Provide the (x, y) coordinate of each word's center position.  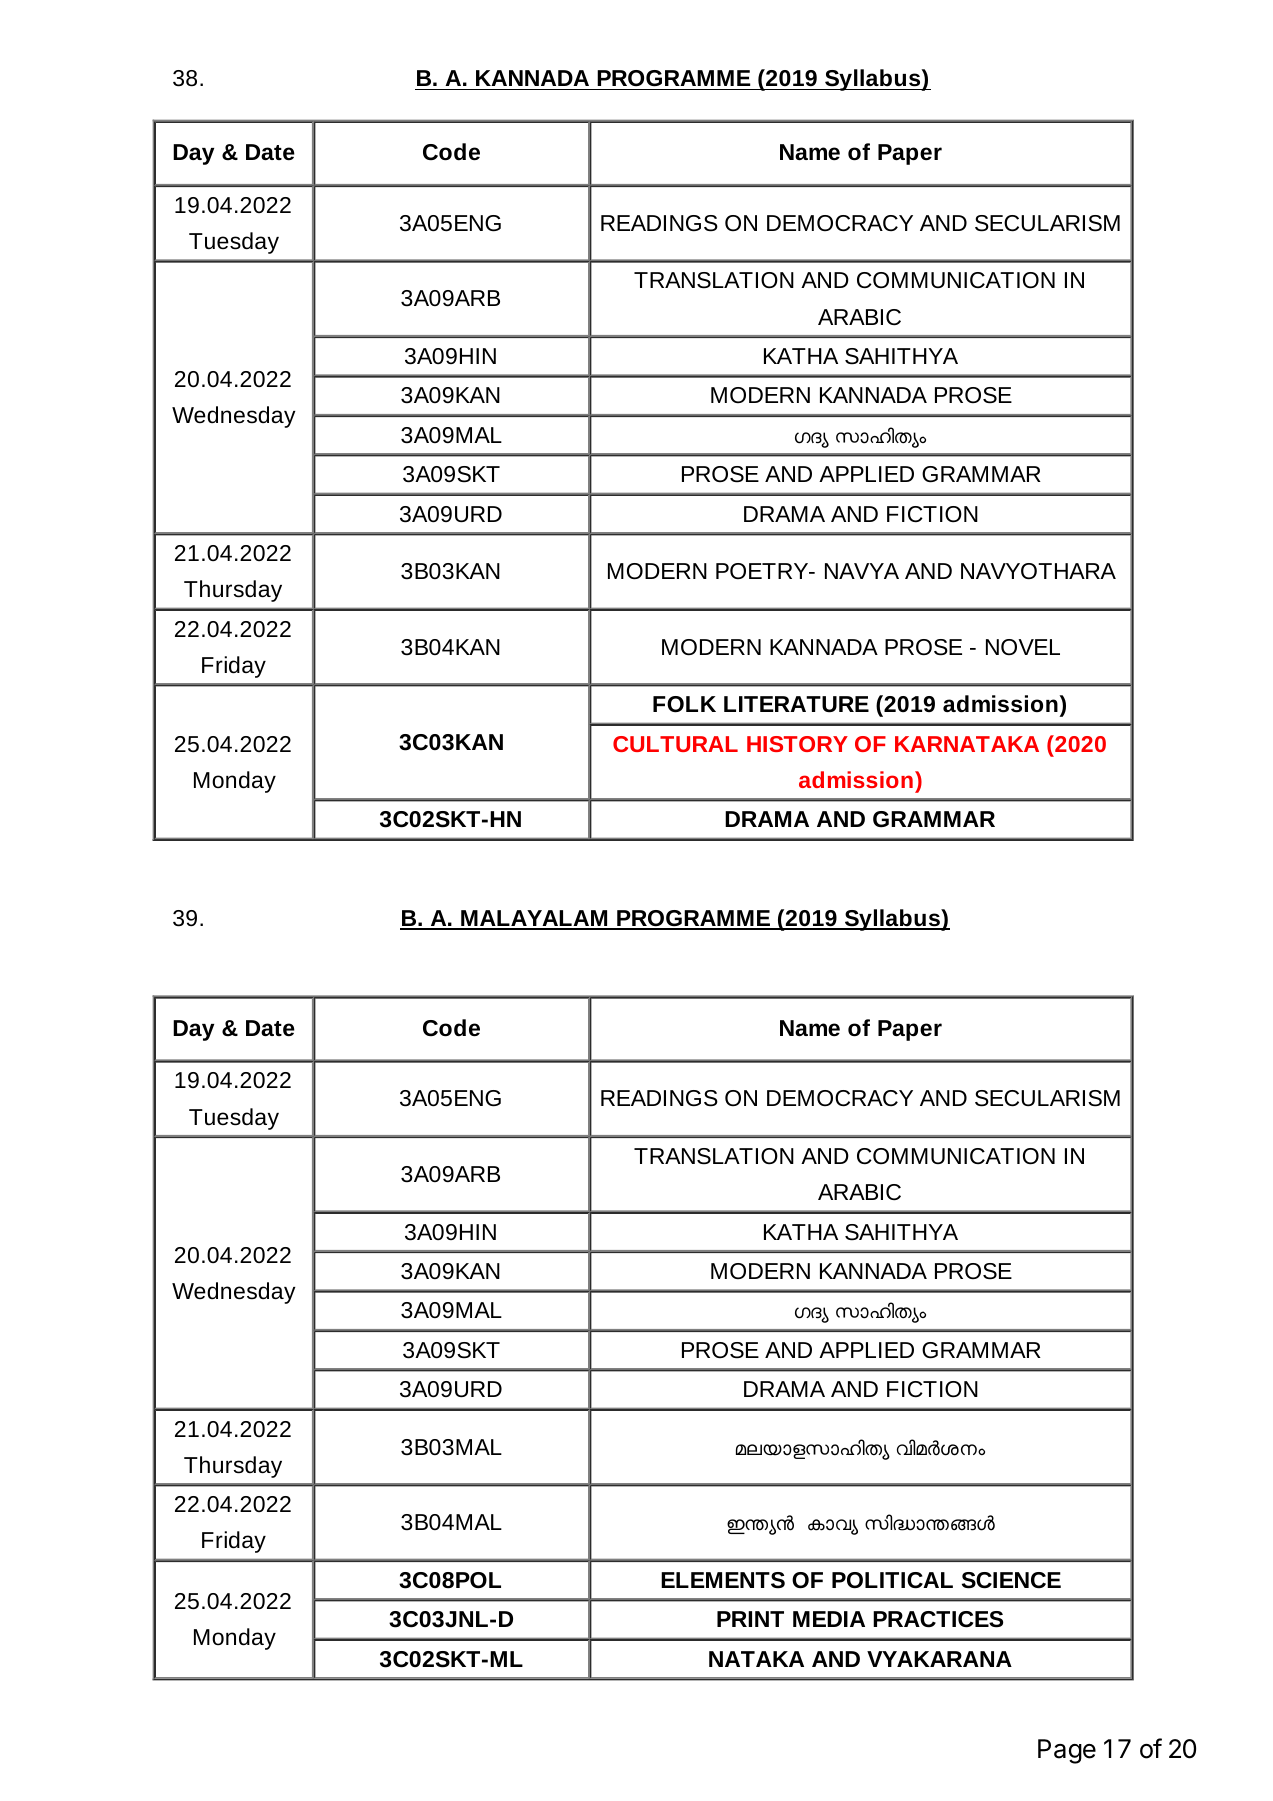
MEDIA (829, 1619)
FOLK (684, 704)
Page (1067, 1751)
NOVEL (1023, 647)
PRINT (750, 1619)
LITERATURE (796, 704)
